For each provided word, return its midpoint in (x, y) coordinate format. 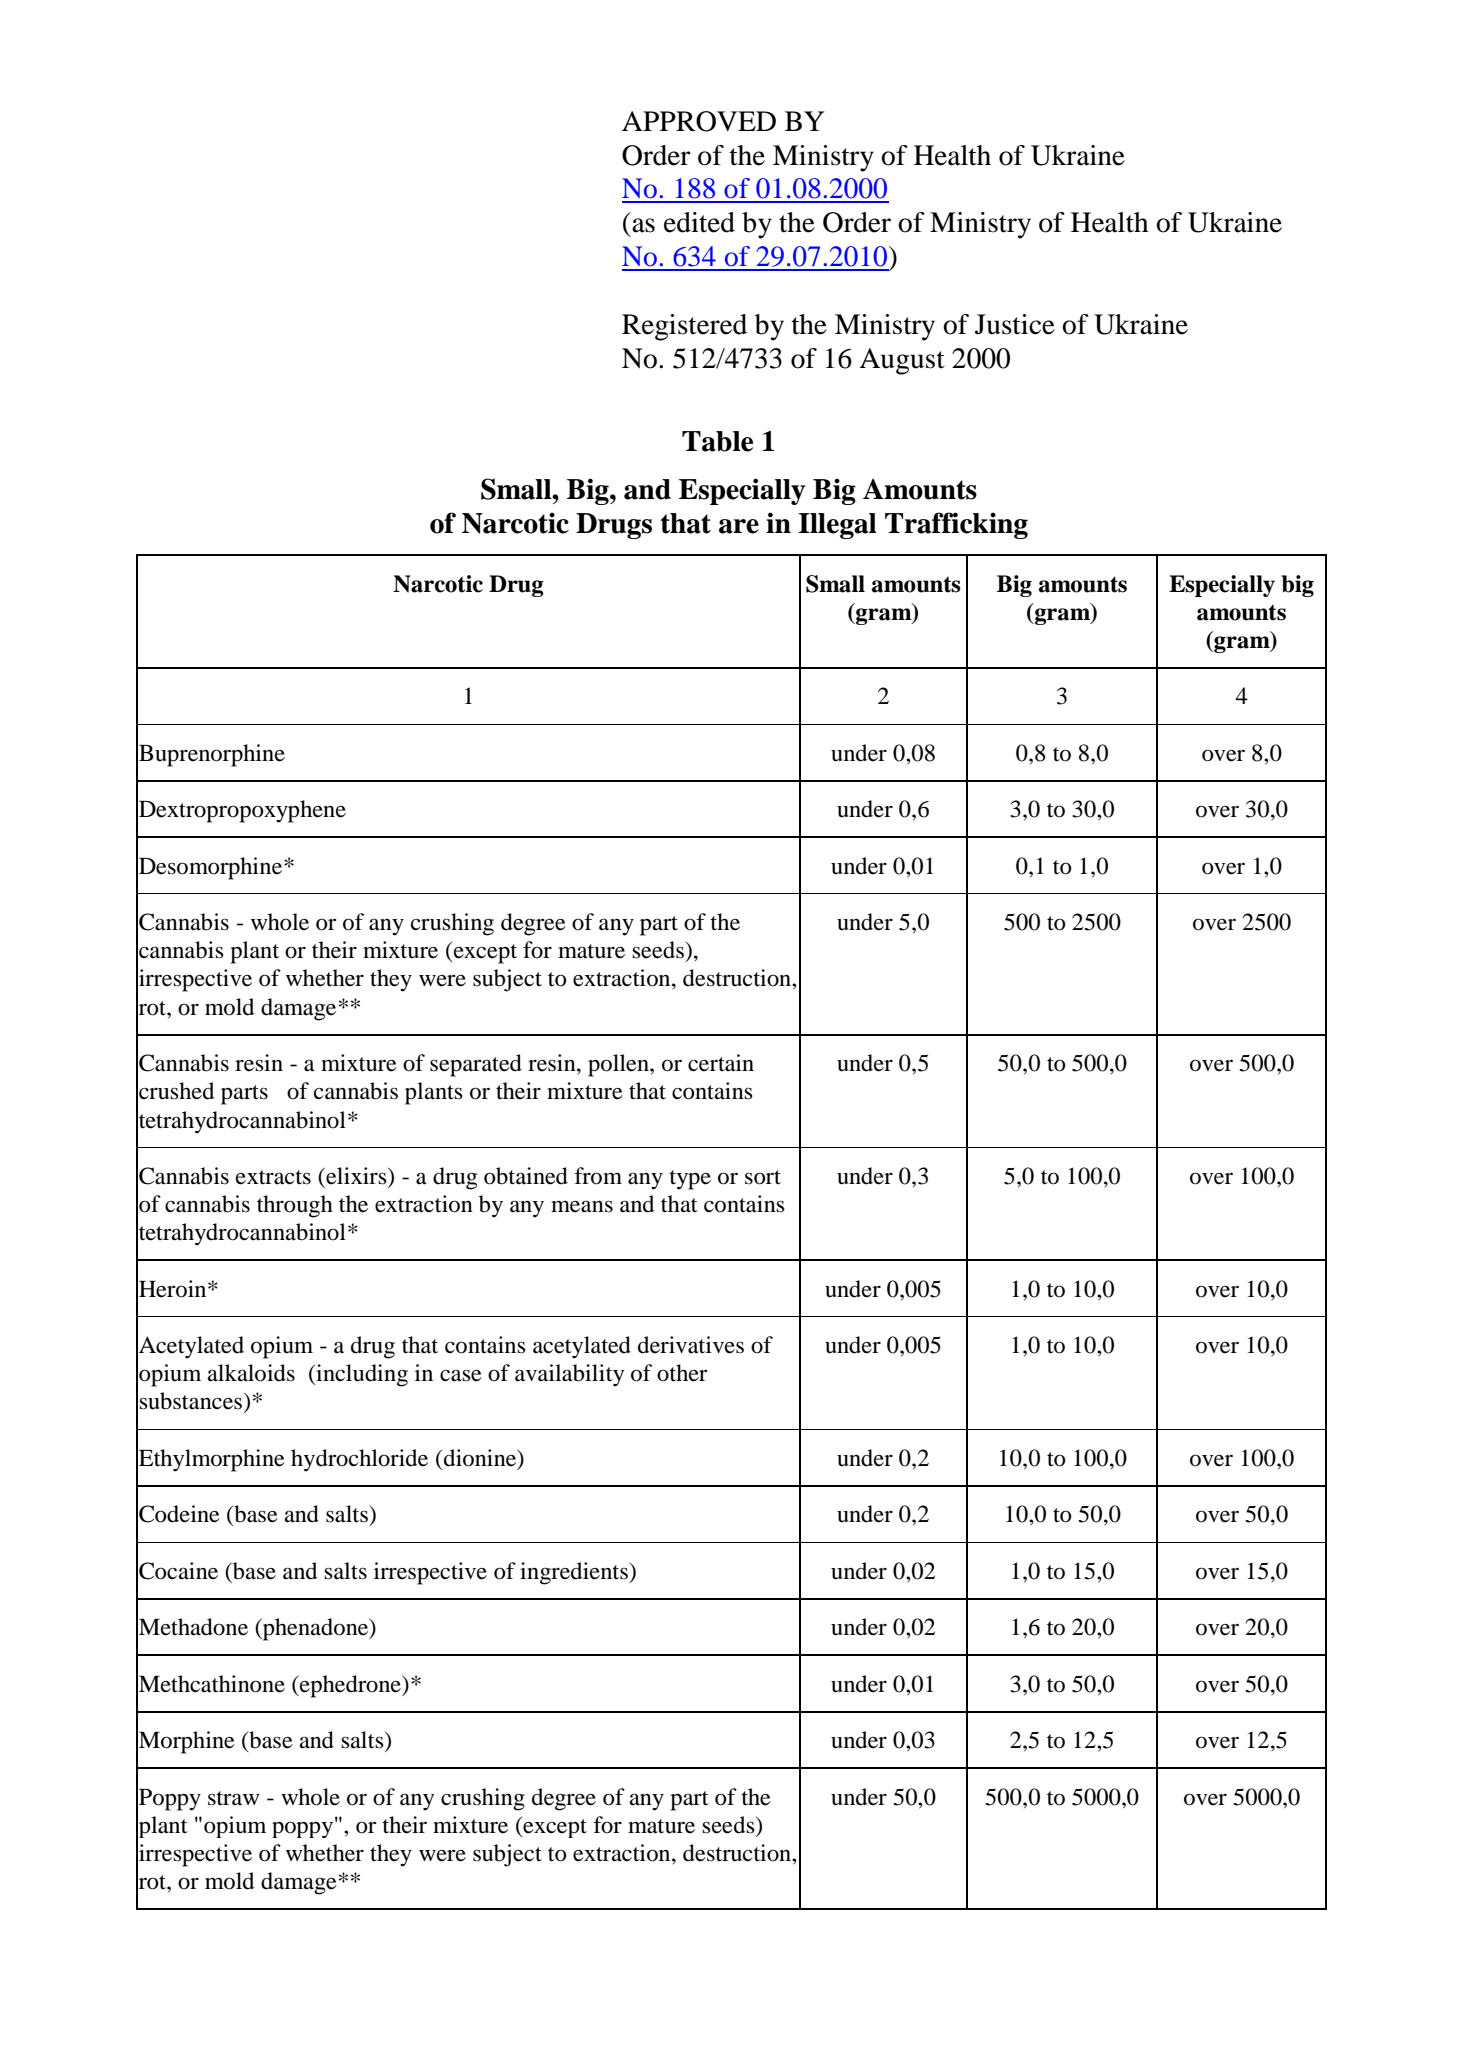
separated (476, 1065)
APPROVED (699, 121)
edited (699, 222)
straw (234, 1798)
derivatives (691, 1345)
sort (763, 1177)
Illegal (837, 526)
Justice (1015, 324)
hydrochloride (359, 1460)
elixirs (356, 1176)
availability (569, 1375)
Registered (684, 327)
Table (717, 441)
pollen (619, 1065)
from (598, 1176)
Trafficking (956, 525)
